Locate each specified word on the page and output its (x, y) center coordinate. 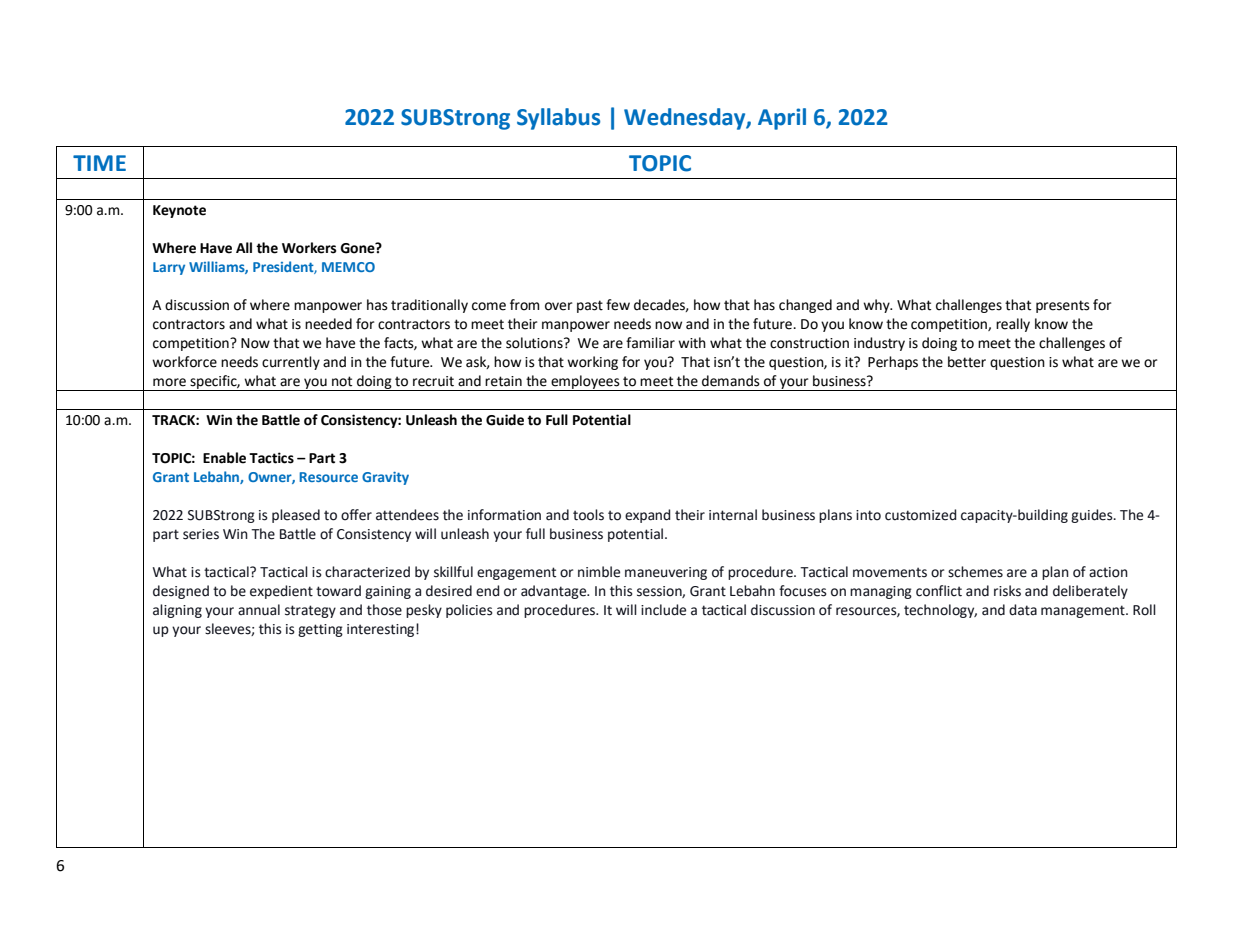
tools (588, 515)
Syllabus (558, 119)
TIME (99, 163)
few (618, 305)
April (782, 119)
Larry (169, 268)
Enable (224, 458)
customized (920, 515)
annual (259, 610)
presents (1063, 306)
